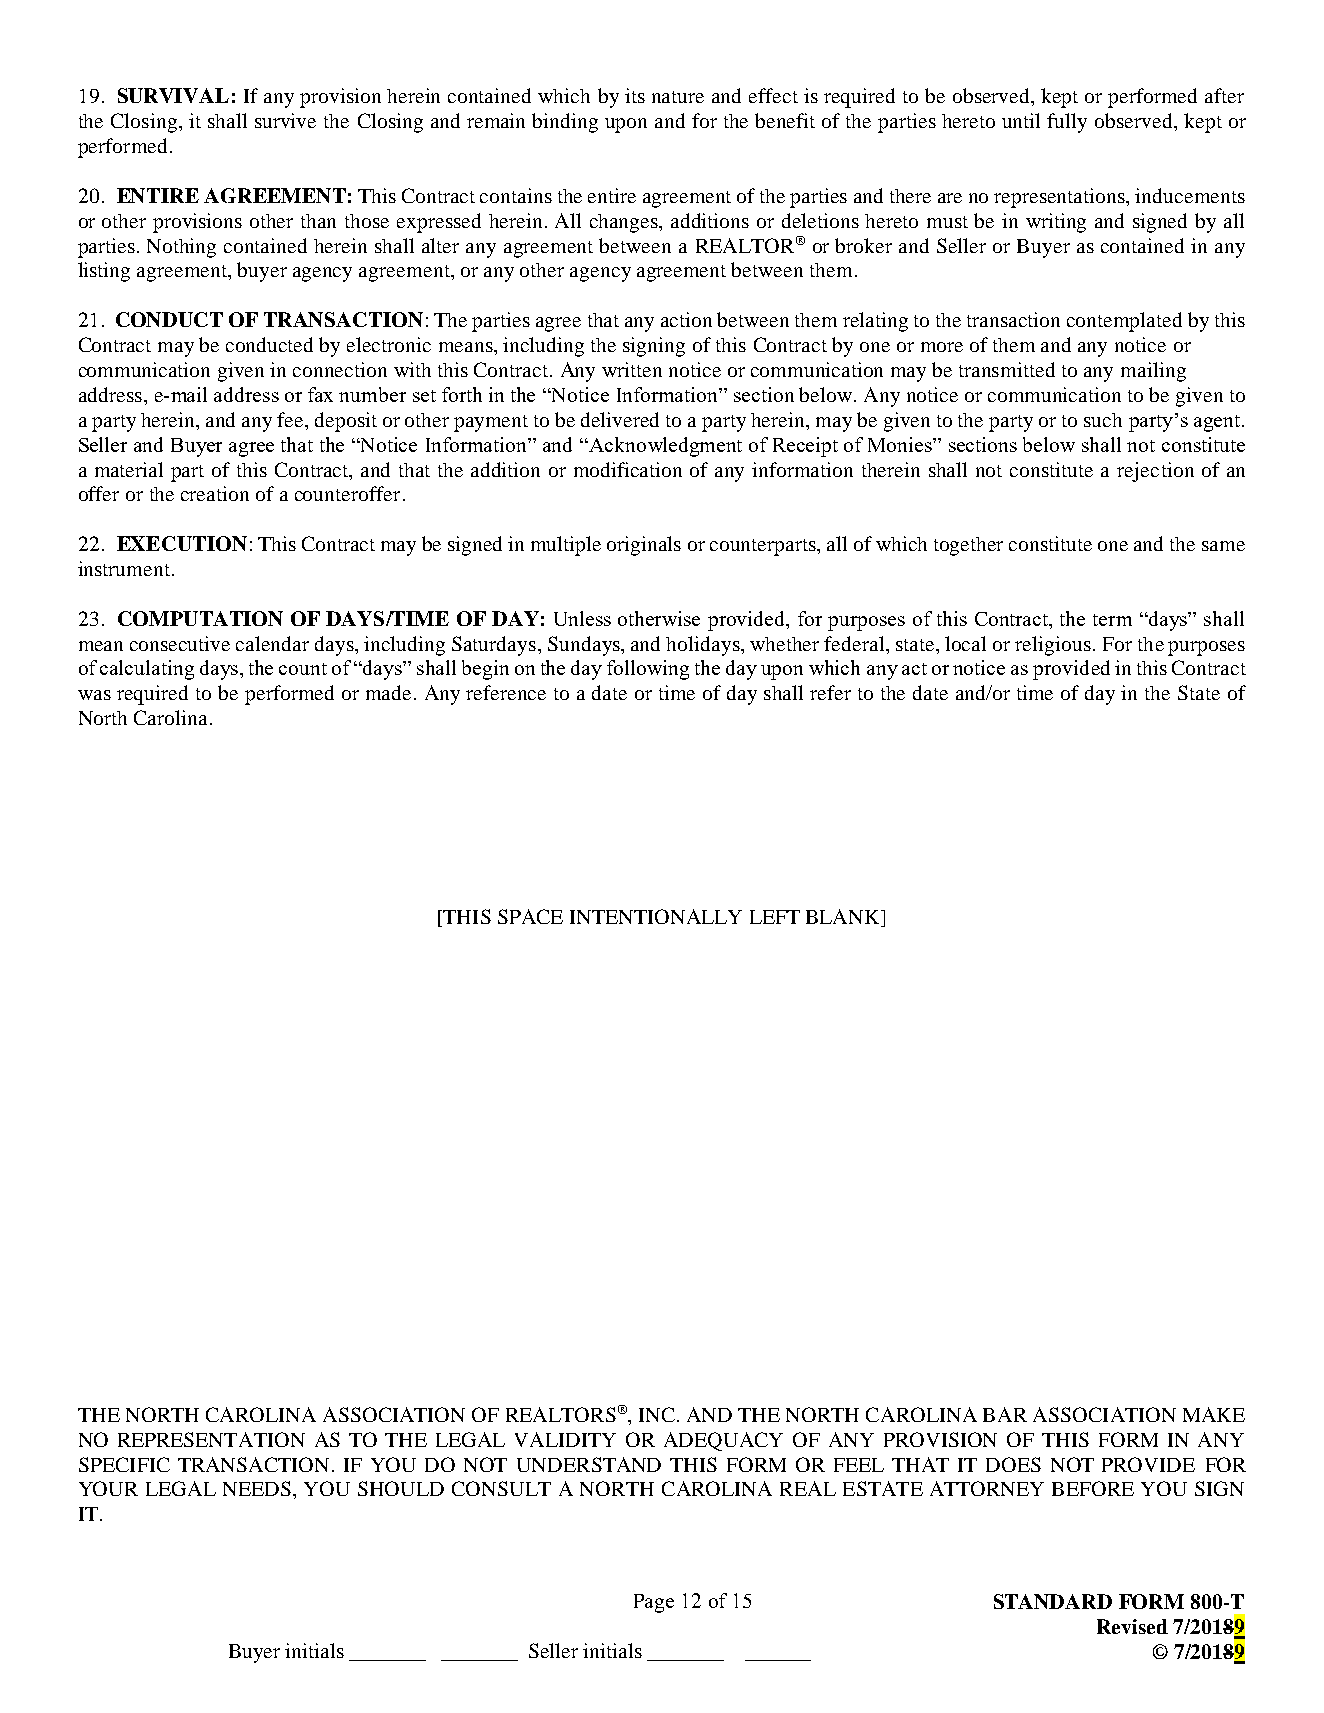 The height and width of the screenshot is (1713, 1324). I want to click on nature, so click(678, 97).
